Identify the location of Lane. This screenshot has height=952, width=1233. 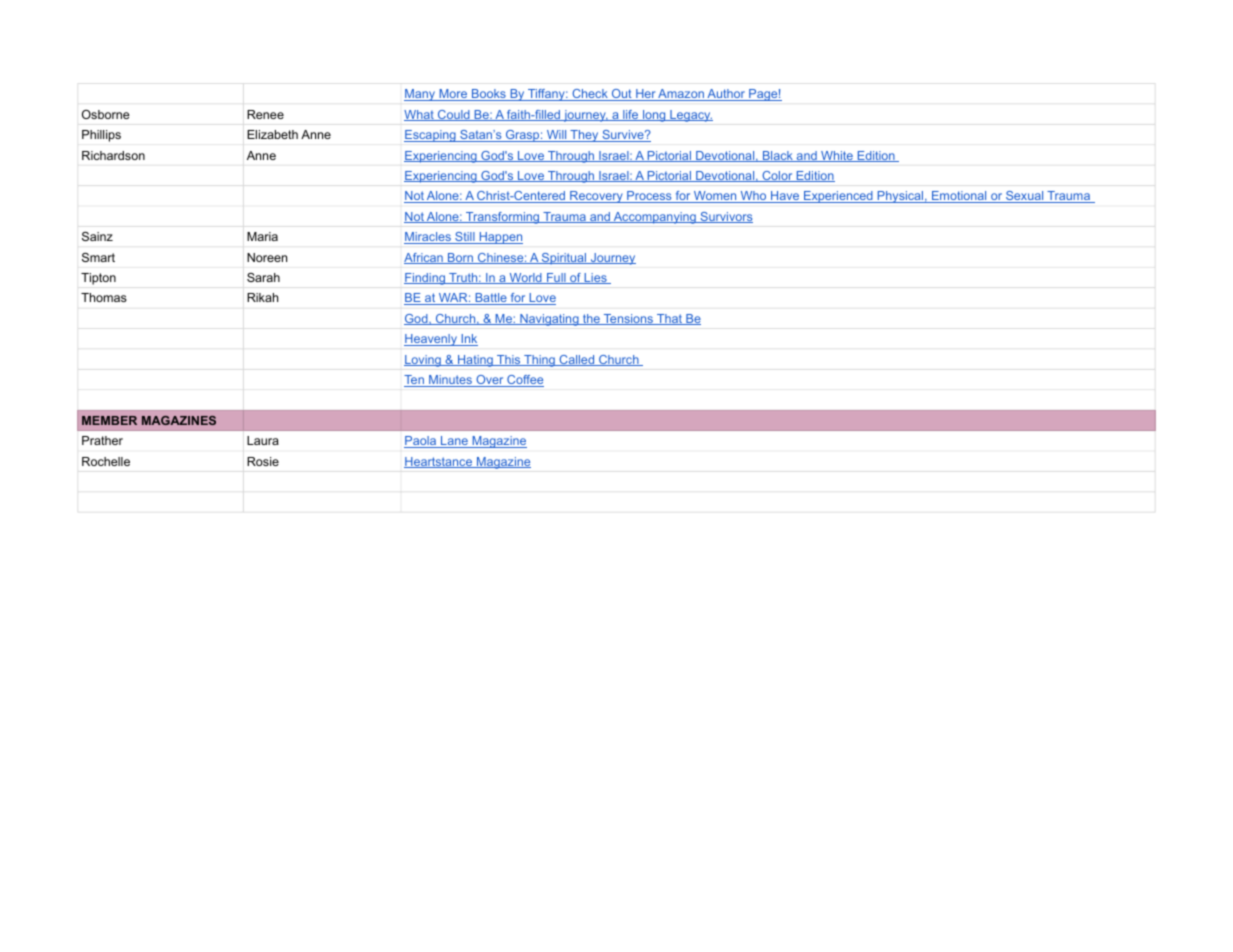
(454, 442).
